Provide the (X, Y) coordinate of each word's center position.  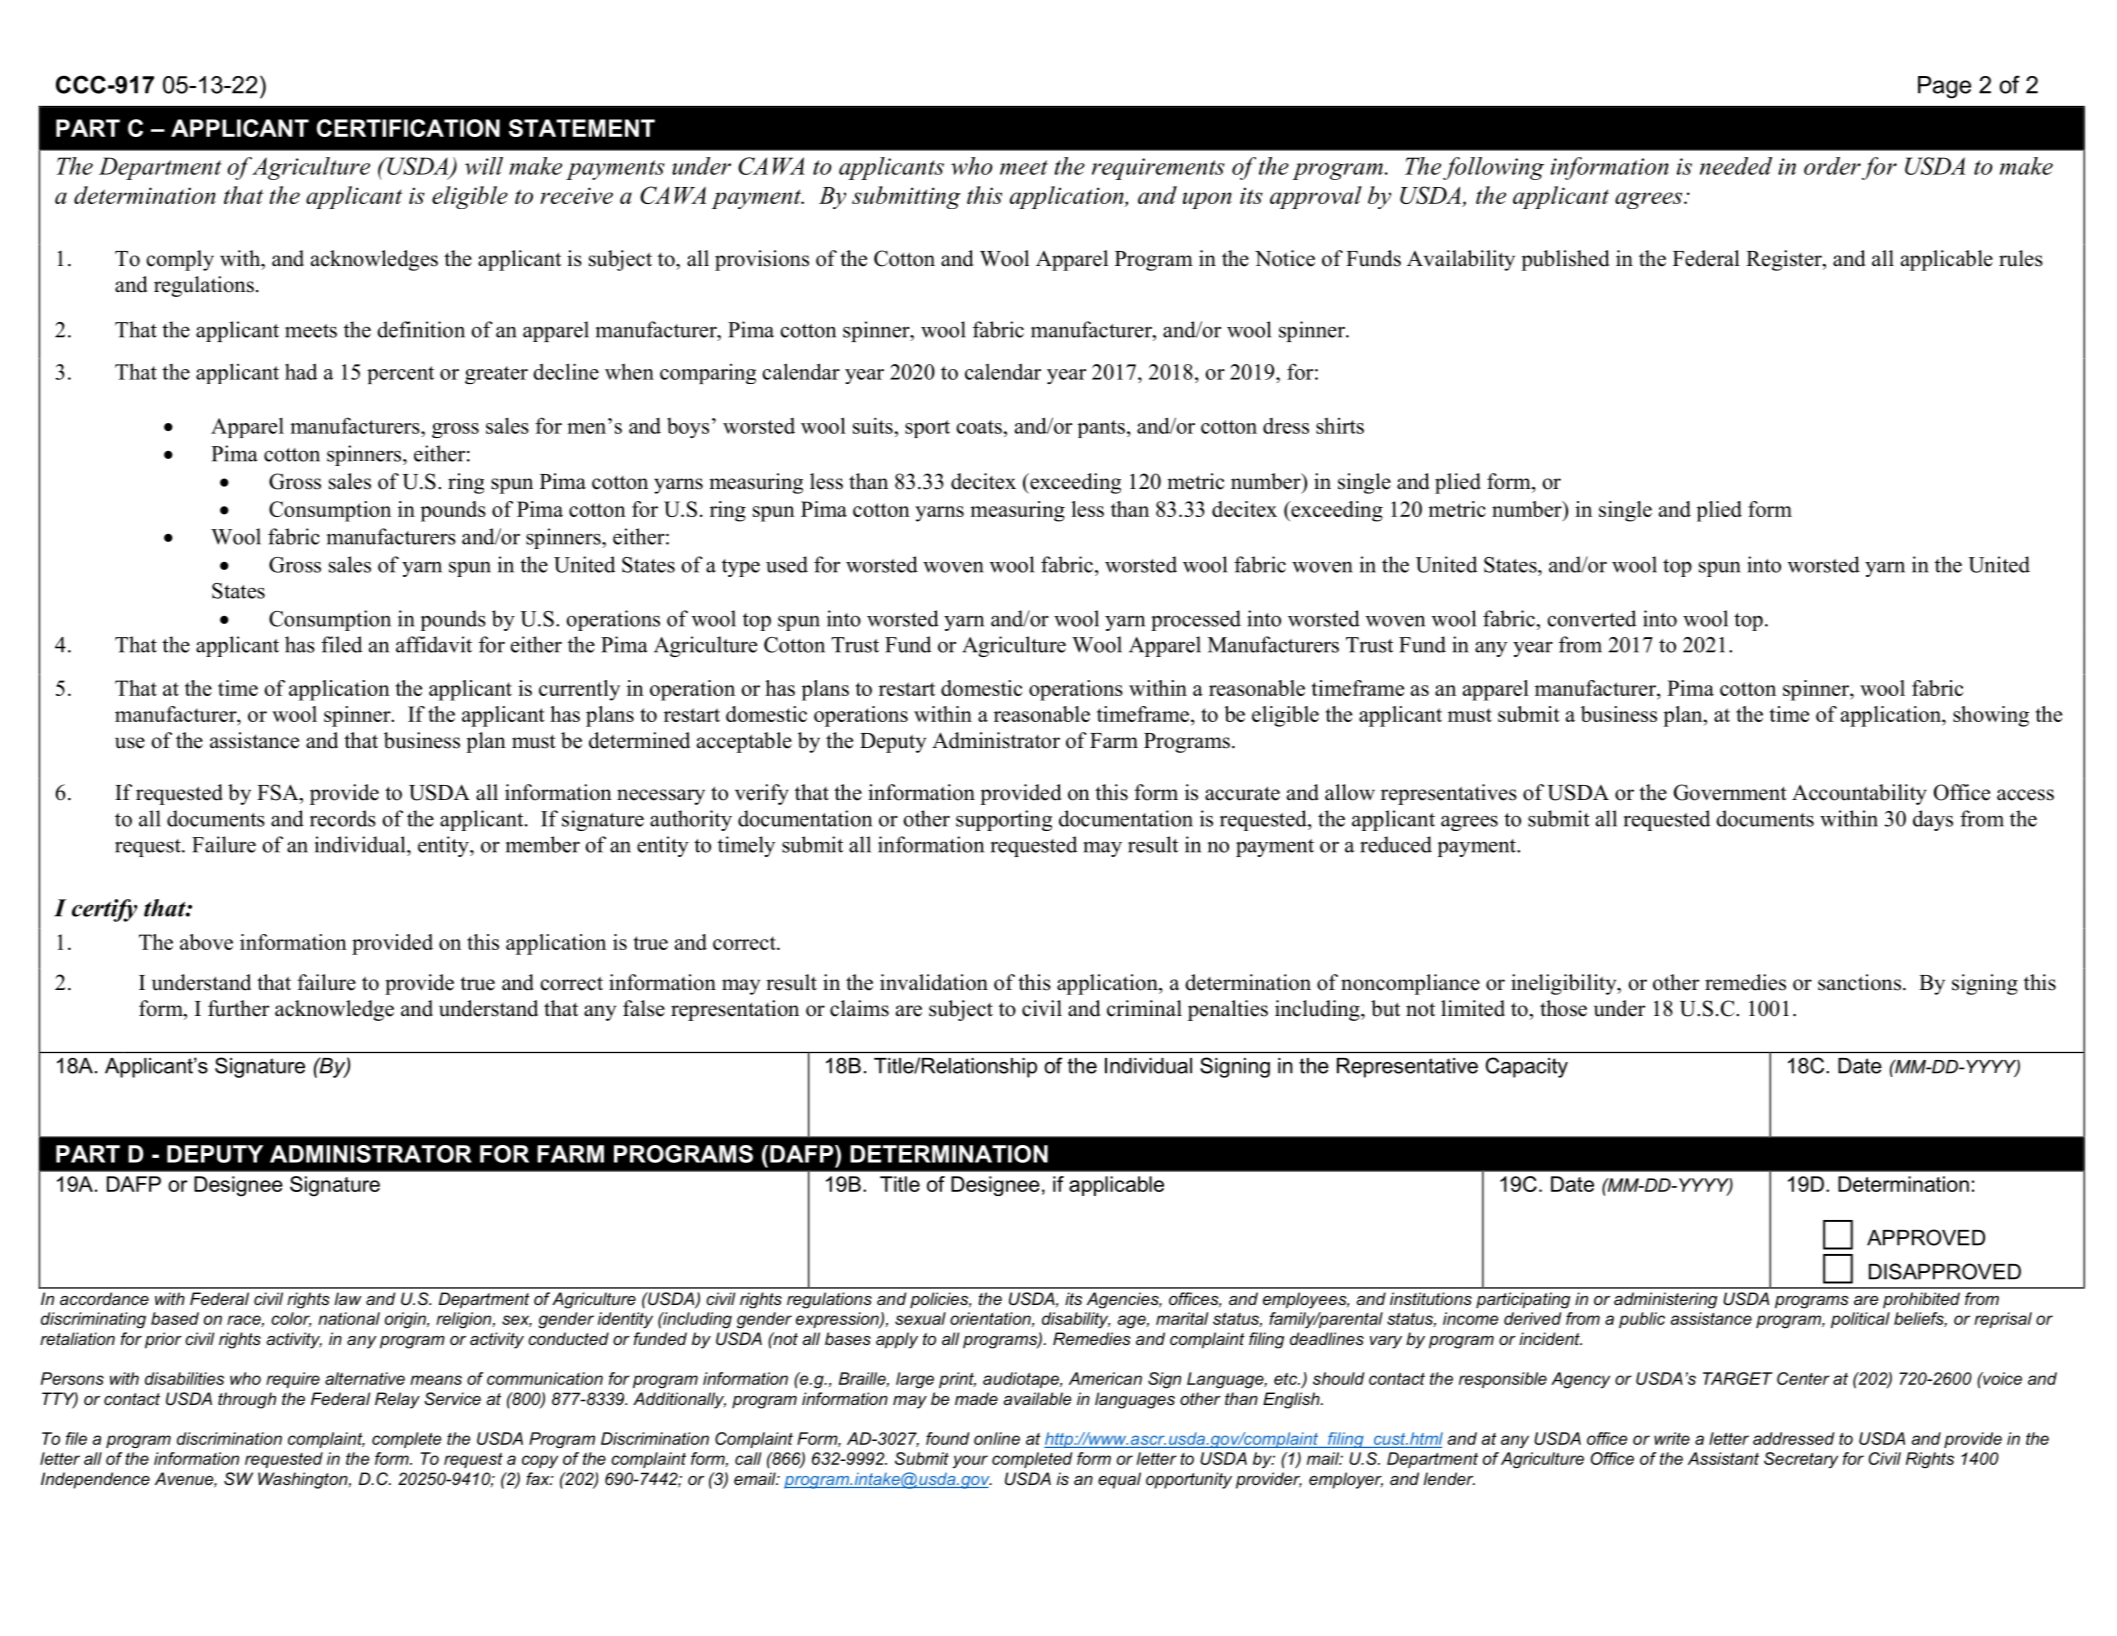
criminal (1144, 1008)
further (238, 1008)
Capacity (1527, 1067)
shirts (1340, 425)
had (301, 371)
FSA (279, 792)
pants (1101, 429)
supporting (1004, 820)
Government (1730, 792)
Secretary (1801, 1460)
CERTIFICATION (408, 128)
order (1832, 166)
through (247, 1400)
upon (1207, 200)
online (997, 1438)
